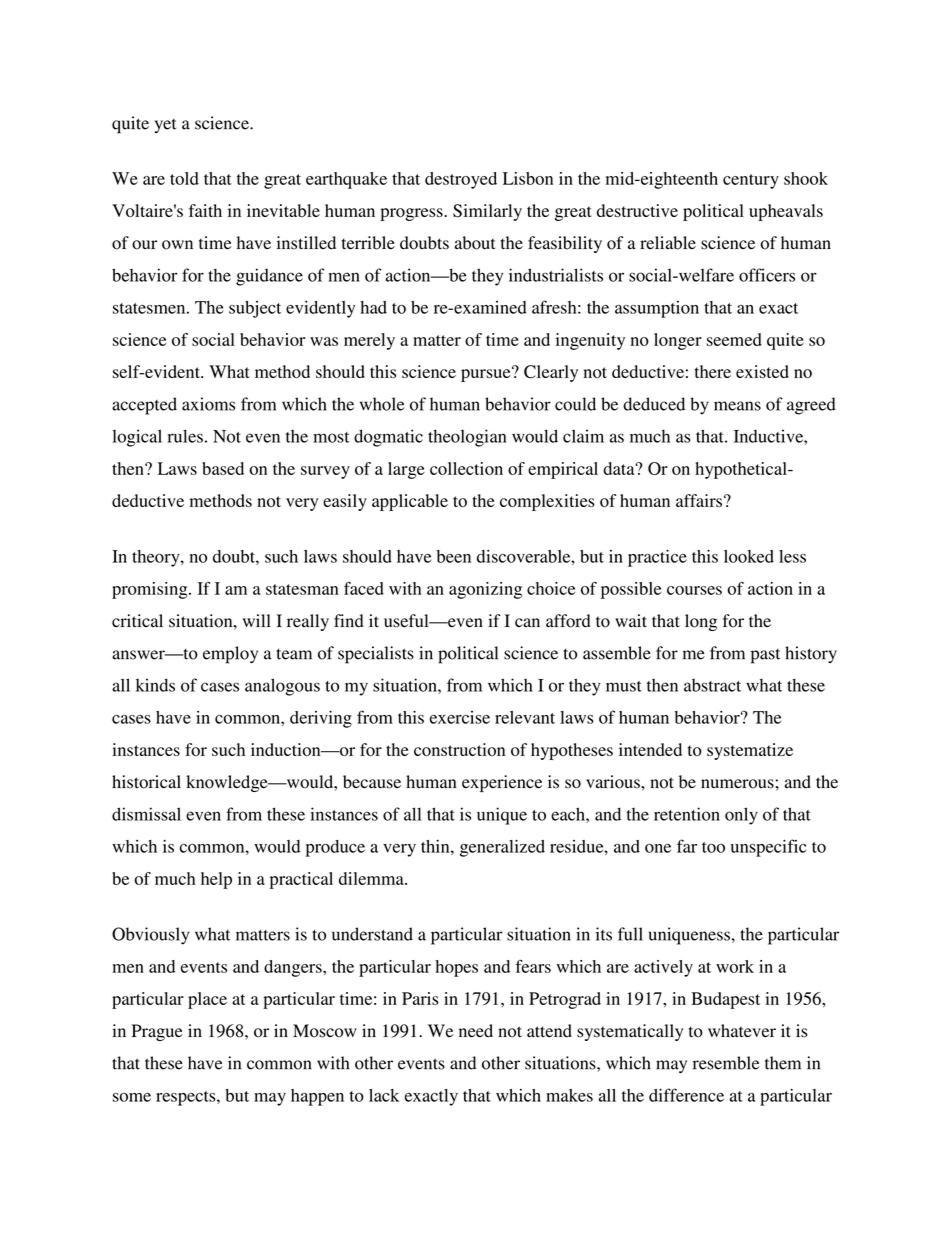 The height and width of the screenshot is (1233, 952). Describe the element at coordinates (750, 751) in the screenshot. I see `systematize` at that location.
